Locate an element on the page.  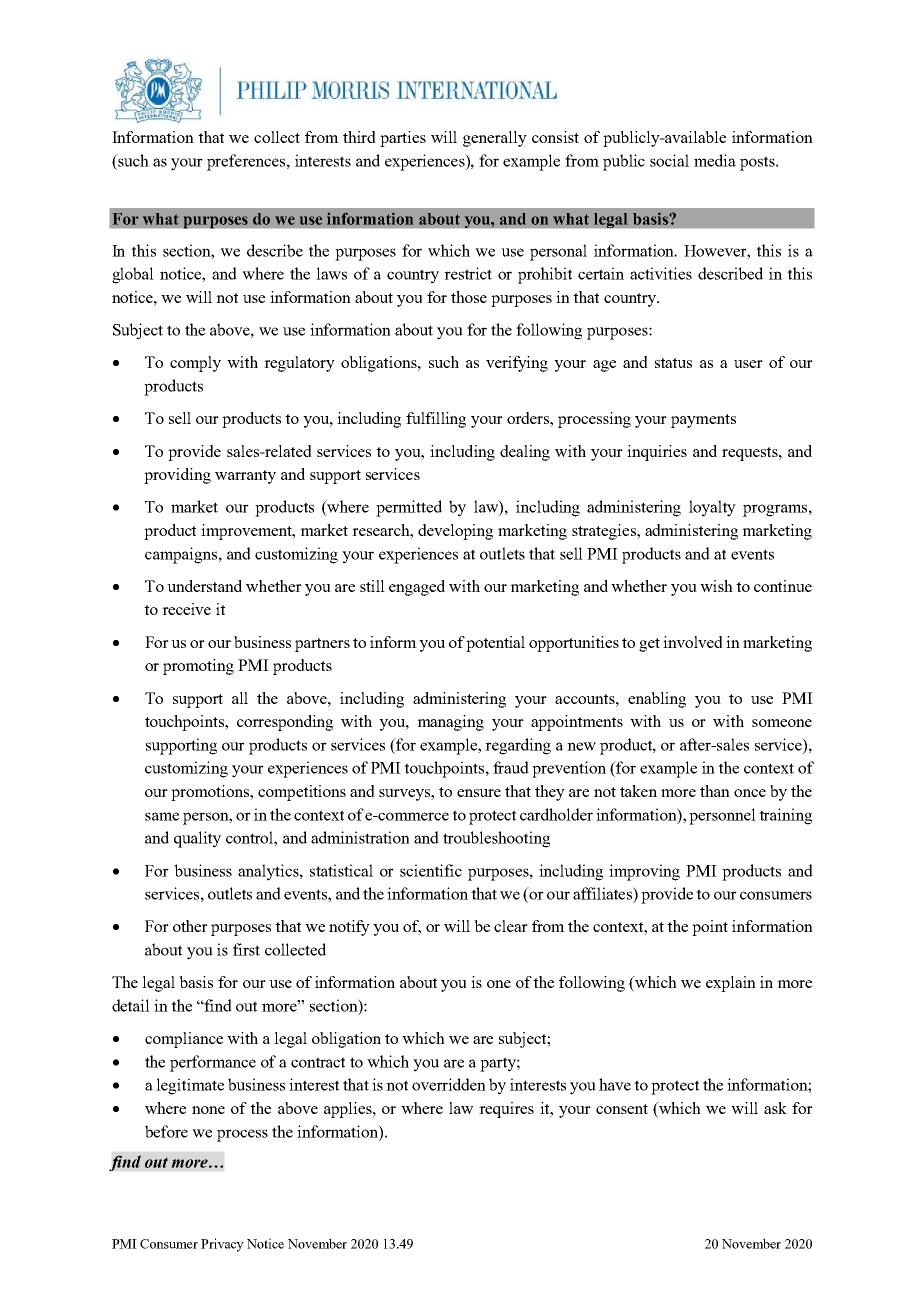
managing is located at coordinates (450, 723).
